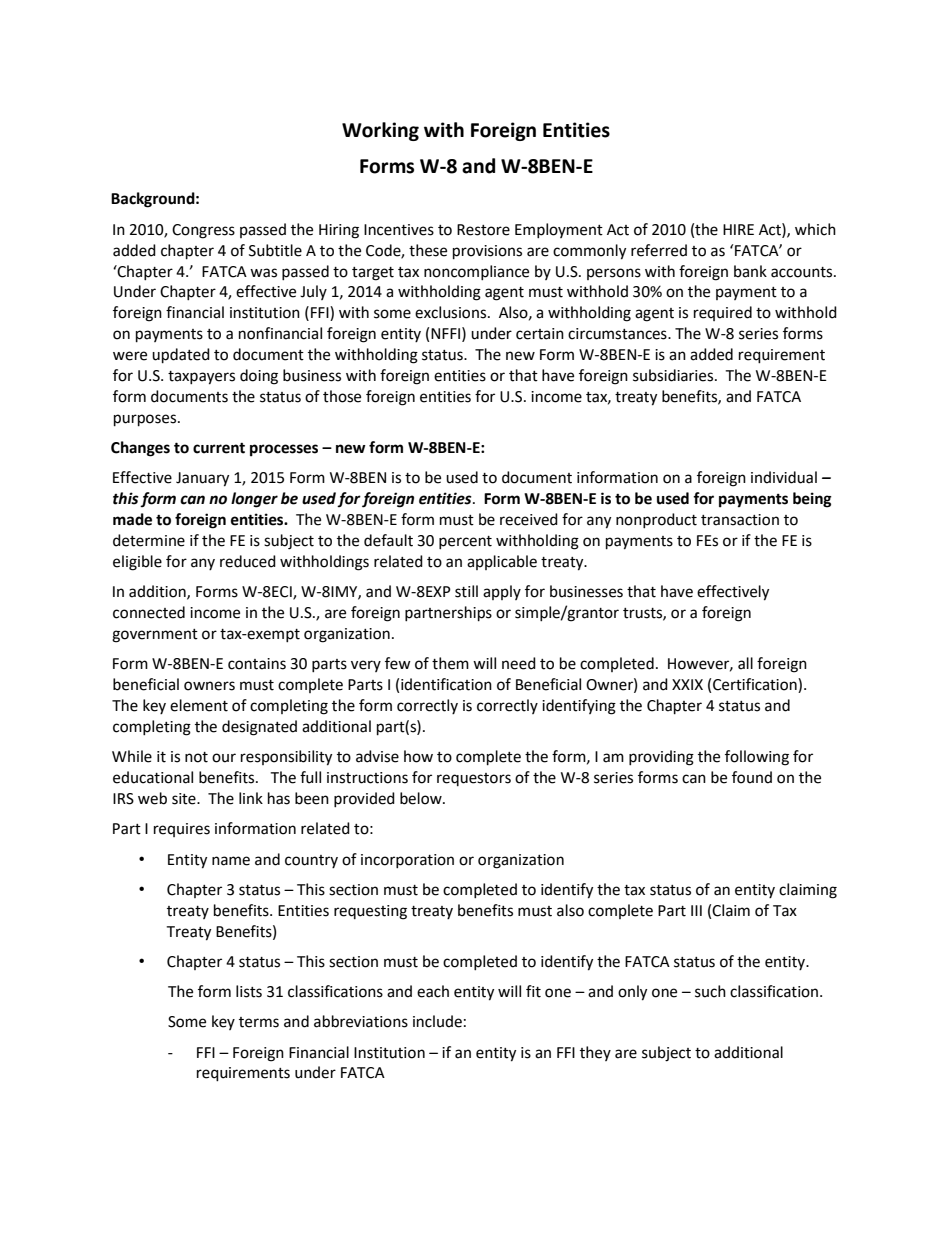 The height and width of the screenshot is (1233, 952). What do you see at coordinates (437, 1021) in the screenshot?
I see `include` at bounding box center [437, 1021].
